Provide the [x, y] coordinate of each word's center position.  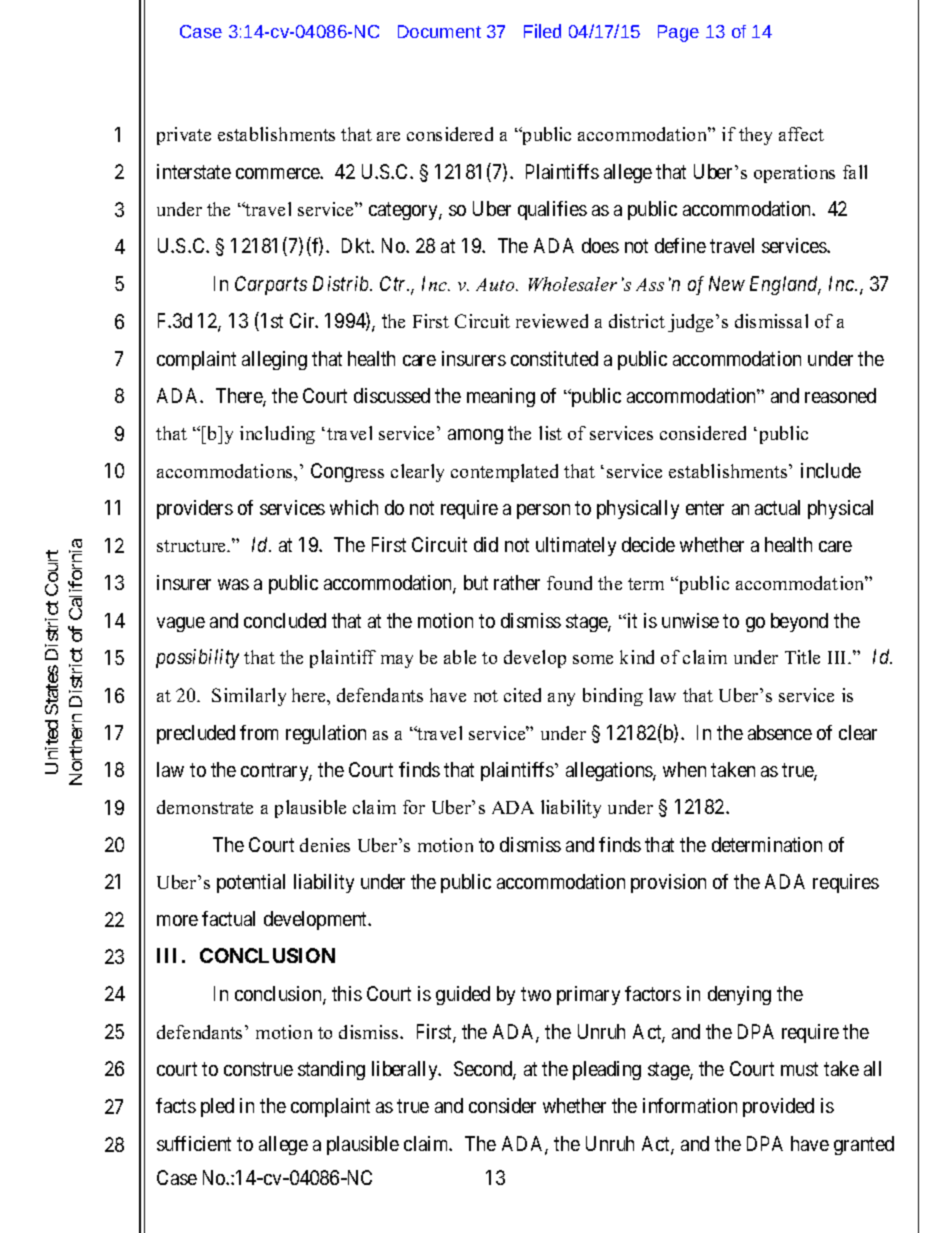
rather [517, 582]
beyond [799, 622]
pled [217, 1107]
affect [801, 134]
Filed [542, 31]
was [233, 584]
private [184, 136]
